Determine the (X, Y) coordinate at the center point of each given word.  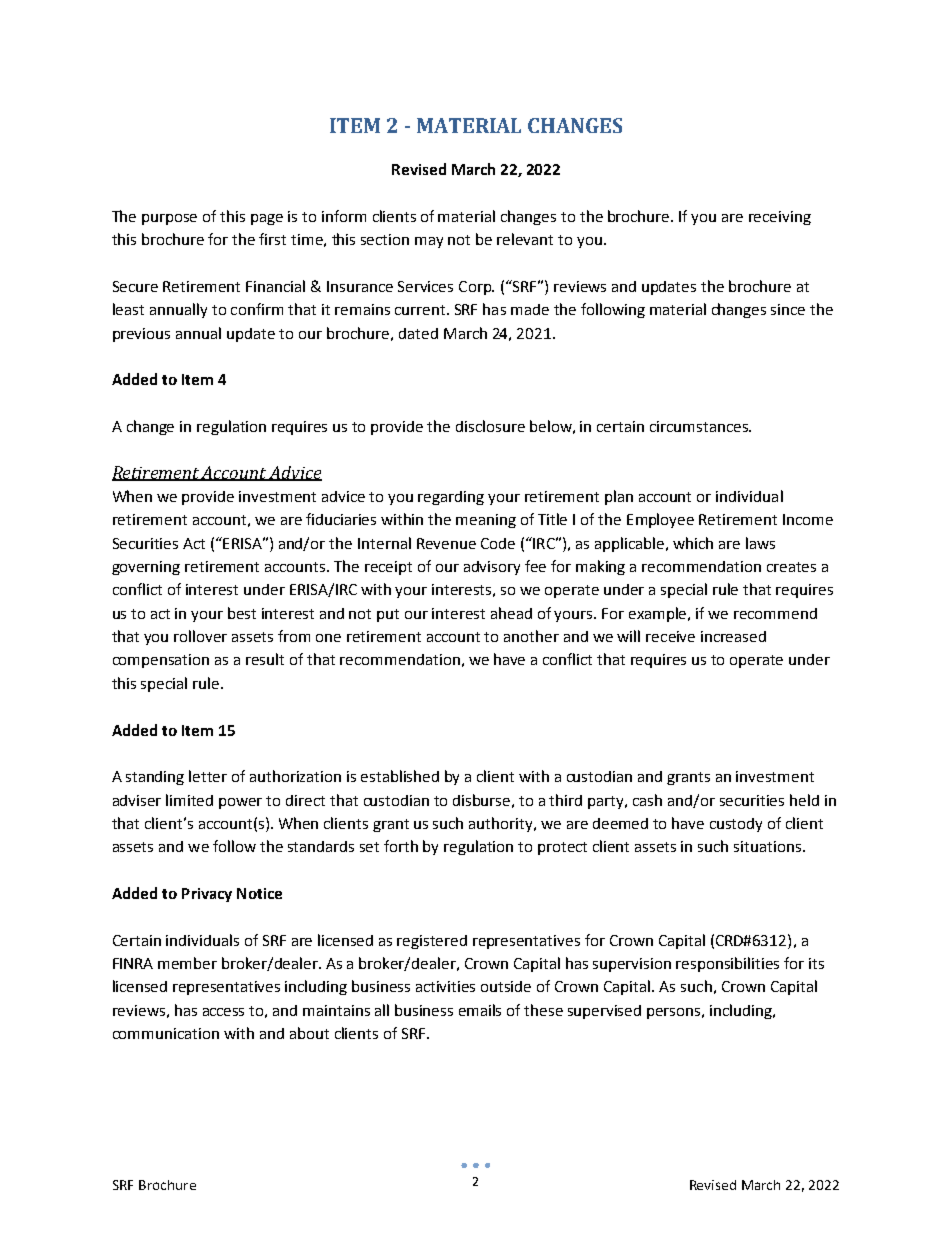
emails (480, 1010)
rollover (200, 636)
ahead (511, 613)
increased (733, 636)
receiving (780, 218)
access (223, 1012)
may (429, 242)
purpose (169, 219)
